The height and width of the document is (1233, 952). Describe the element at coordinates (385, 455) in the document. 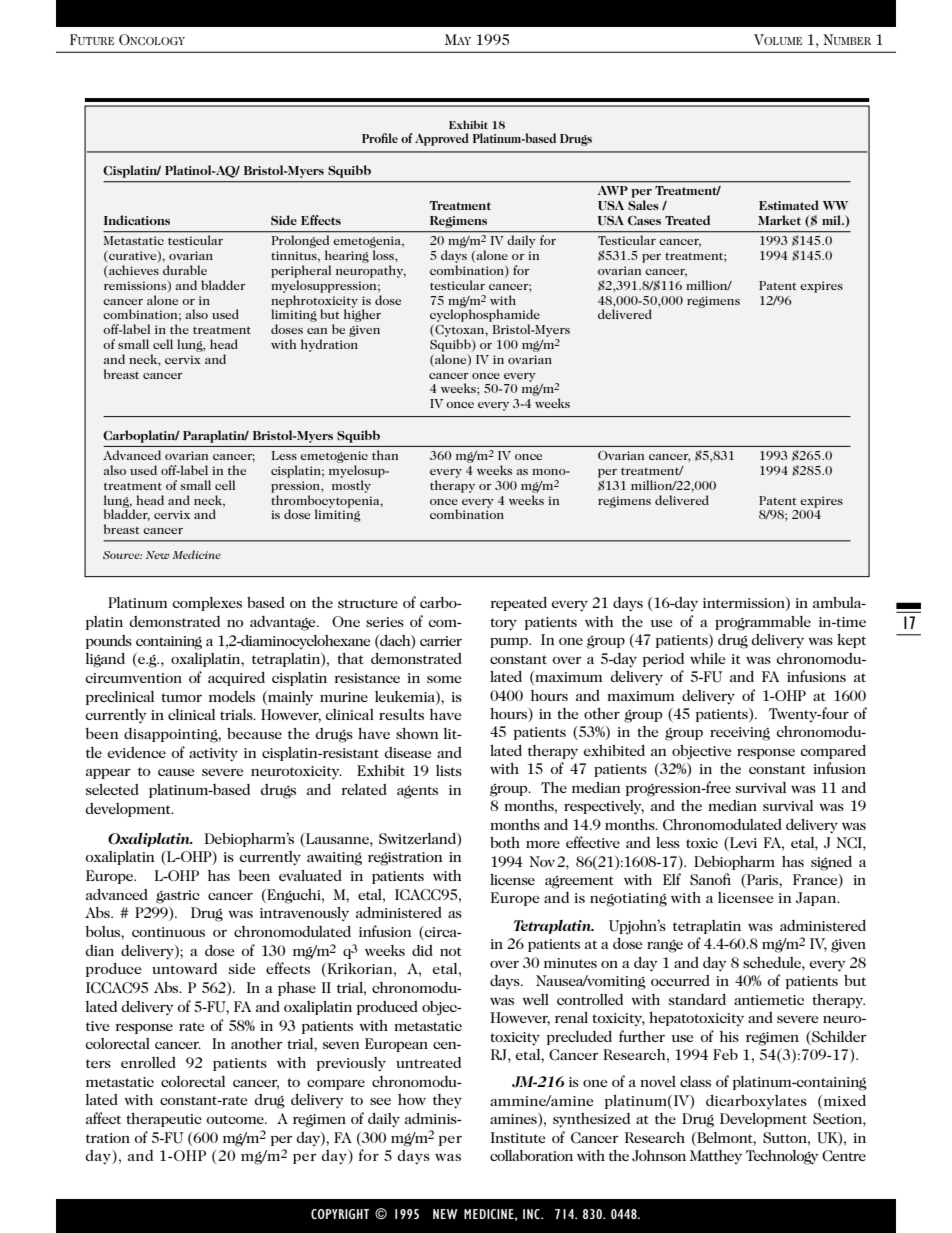

I see `than` at that location.
